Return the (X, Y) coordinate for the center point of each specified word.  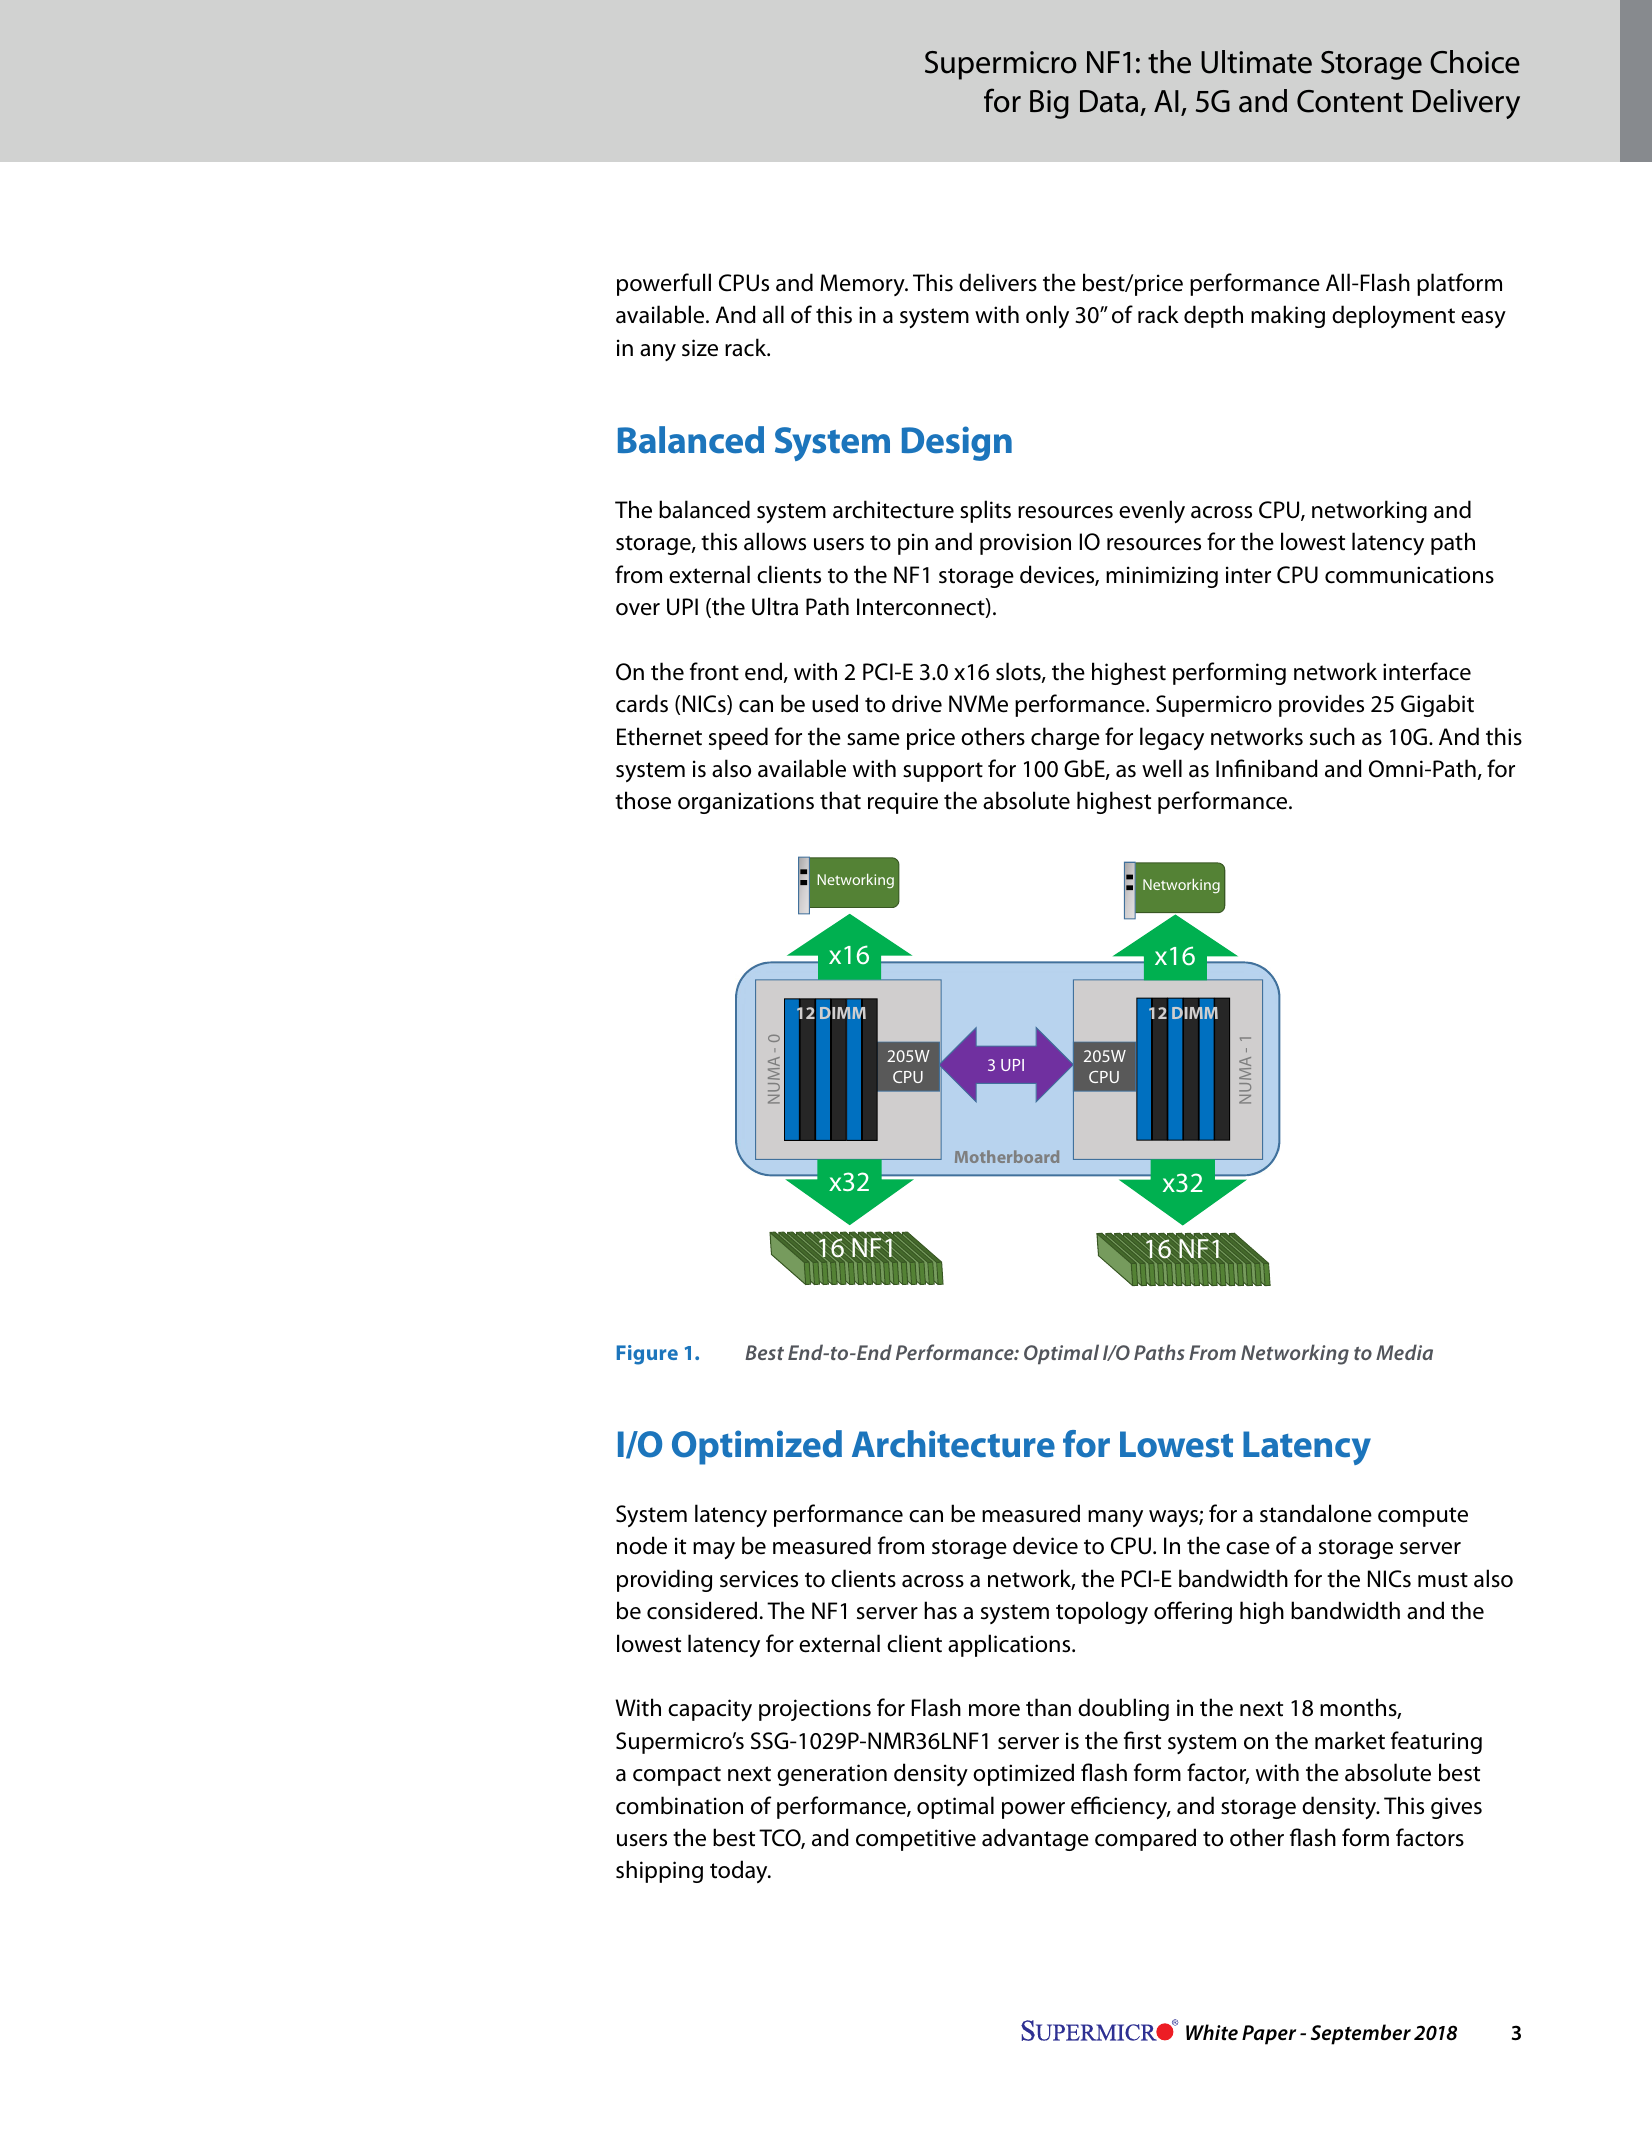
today (740, 1871)
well (1162, 768)
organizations (746, 803)
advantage (1035, 1839)
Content (1350, 101)
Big (1049, 104)
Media (1404, 1352)
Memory (863, 285)
